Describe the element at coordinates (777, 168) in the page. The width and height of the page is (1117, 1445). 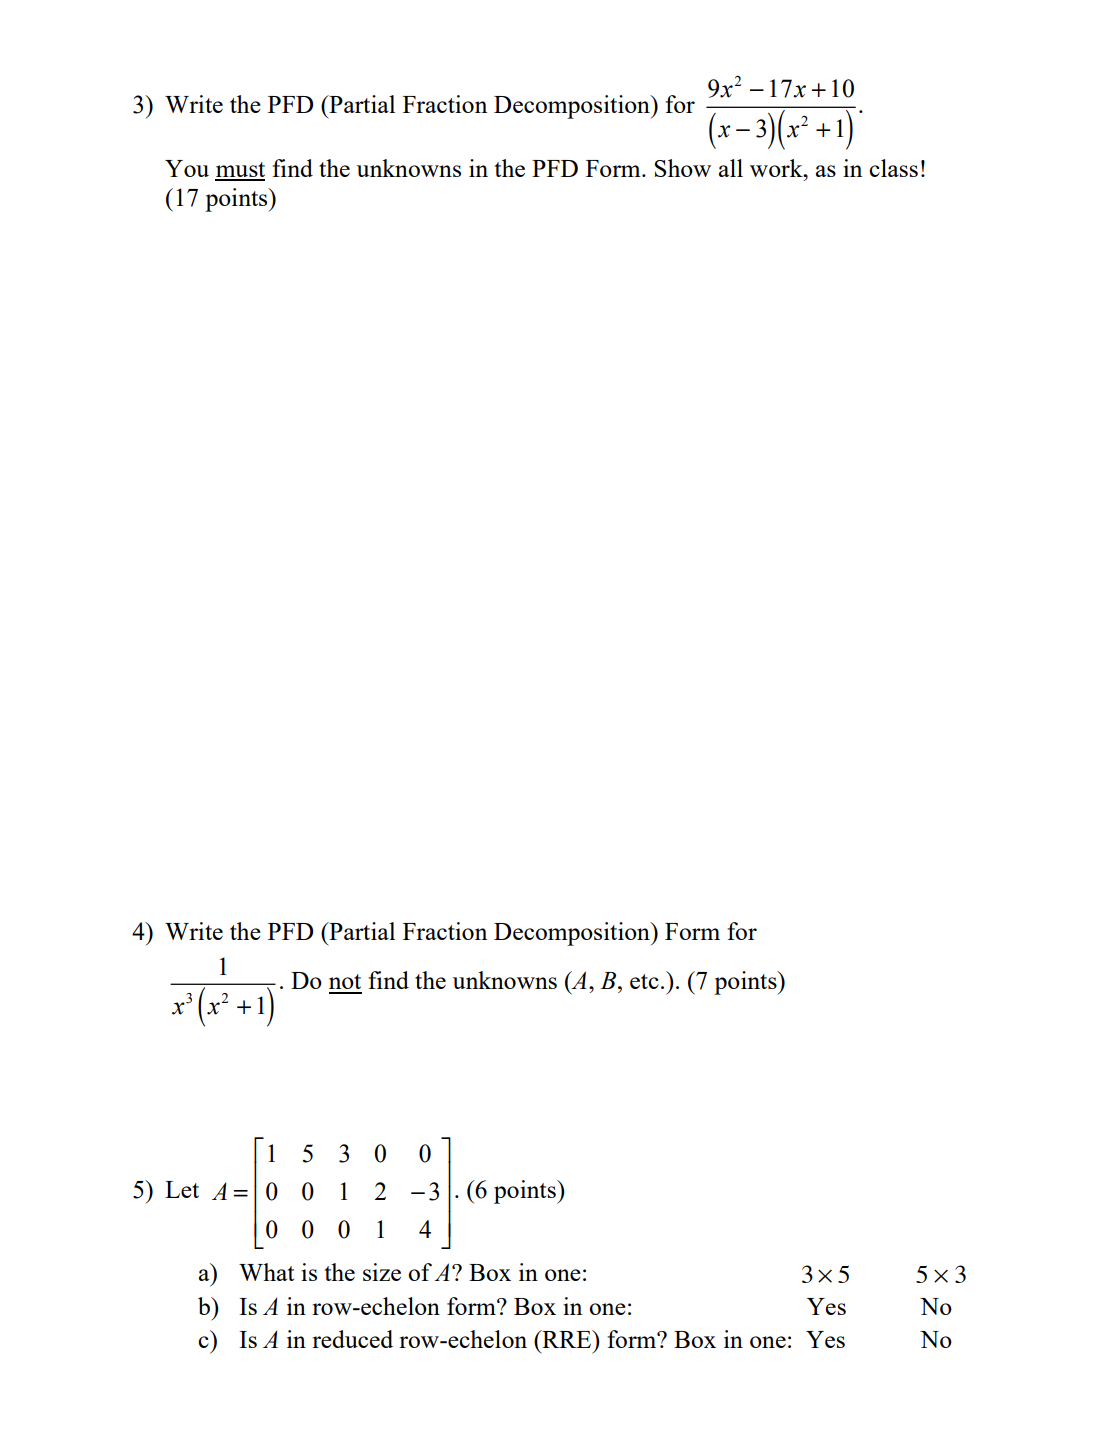
I see `work` at that location.
